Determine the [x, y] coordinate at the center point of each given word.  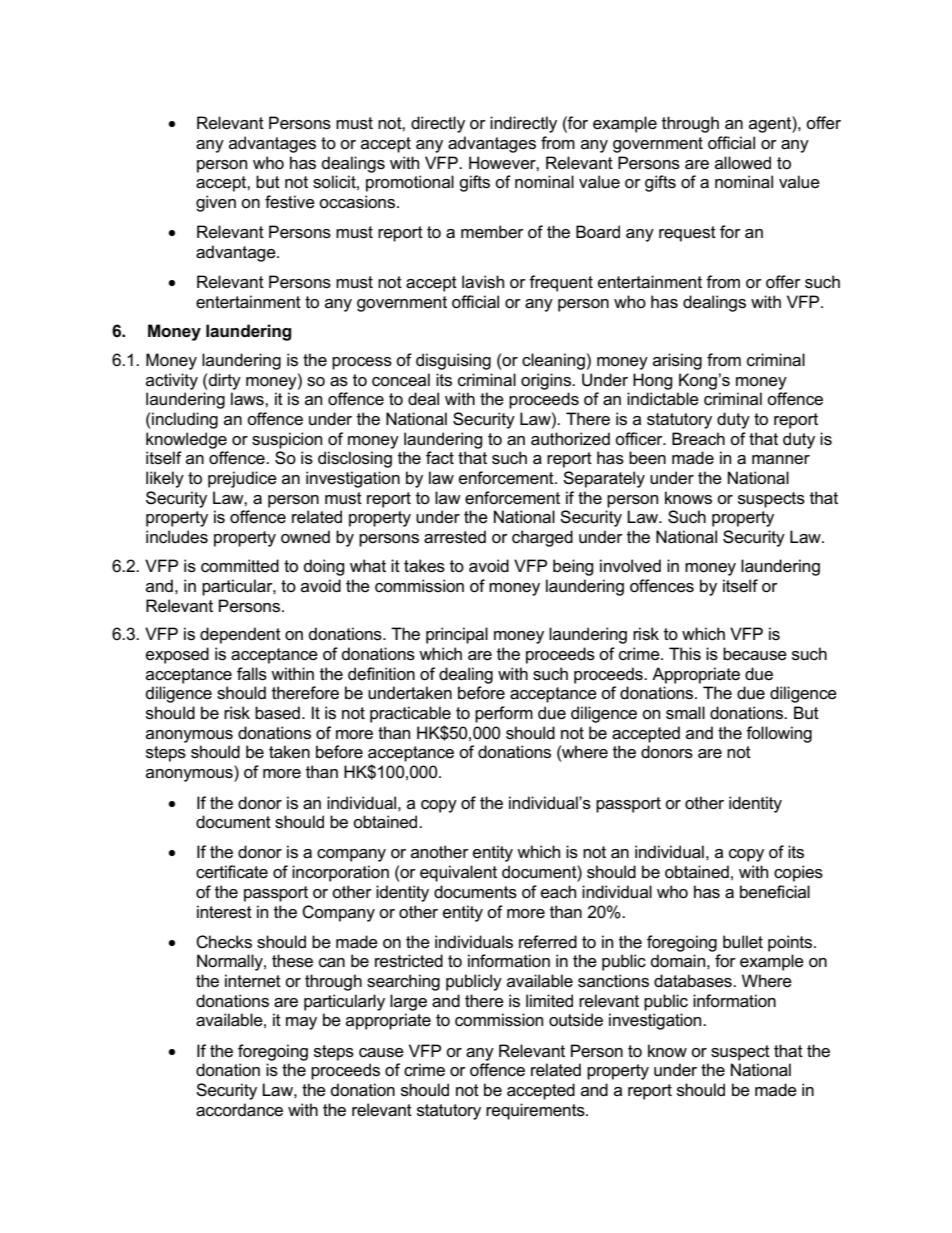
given [216, 203]
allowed [743, 163]
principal [457, 635]
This [685, 654]
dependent [240, 635]
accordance [239, 1110]
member [492, 232]
